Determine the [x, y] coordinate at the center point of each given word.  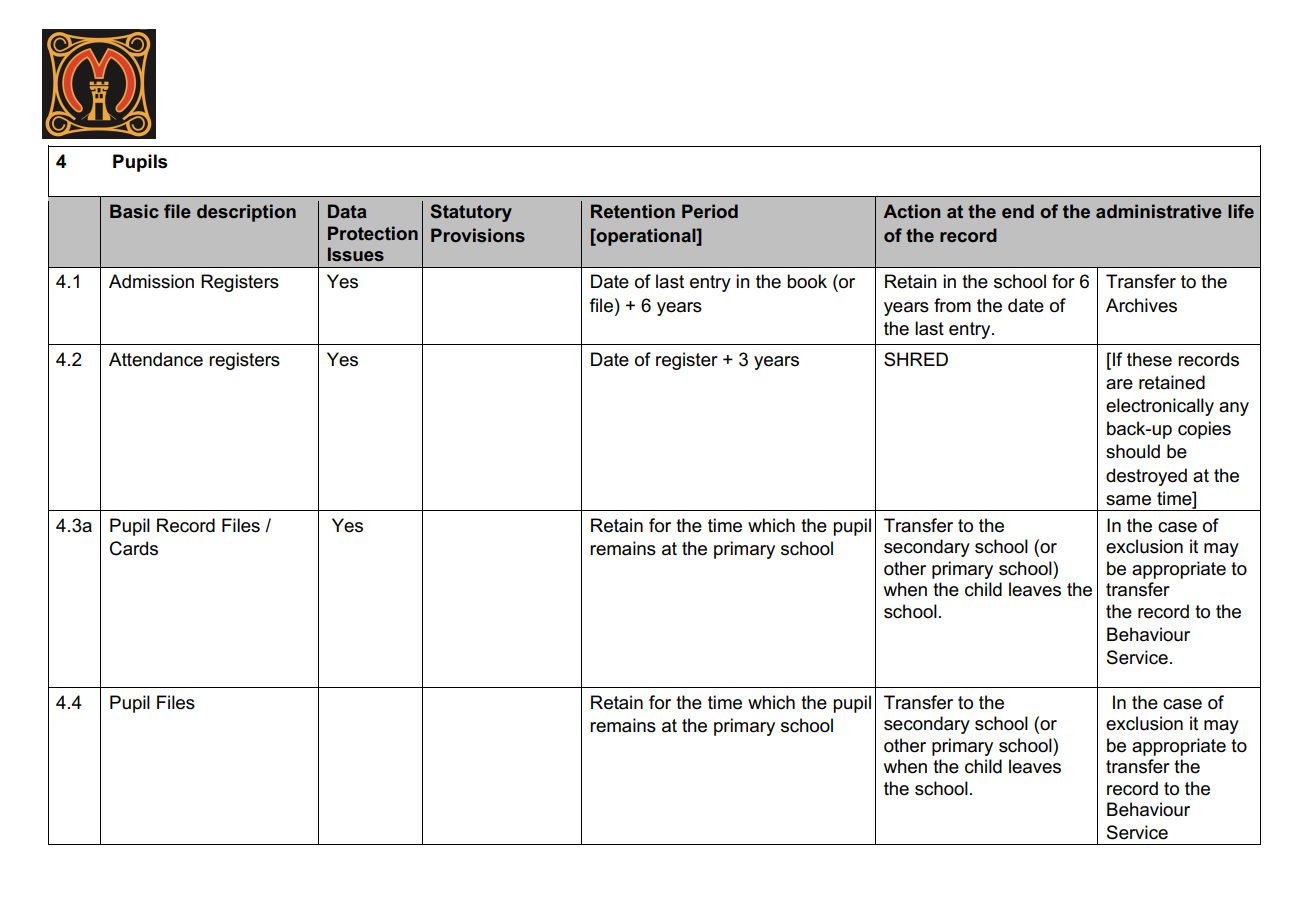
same [1128, 500]
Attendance [156, 359]
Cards [134, 548]
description [246, 213]
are [1119, 384]
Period [710, 211]
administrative [1159, 211]
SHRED [916, 359]
